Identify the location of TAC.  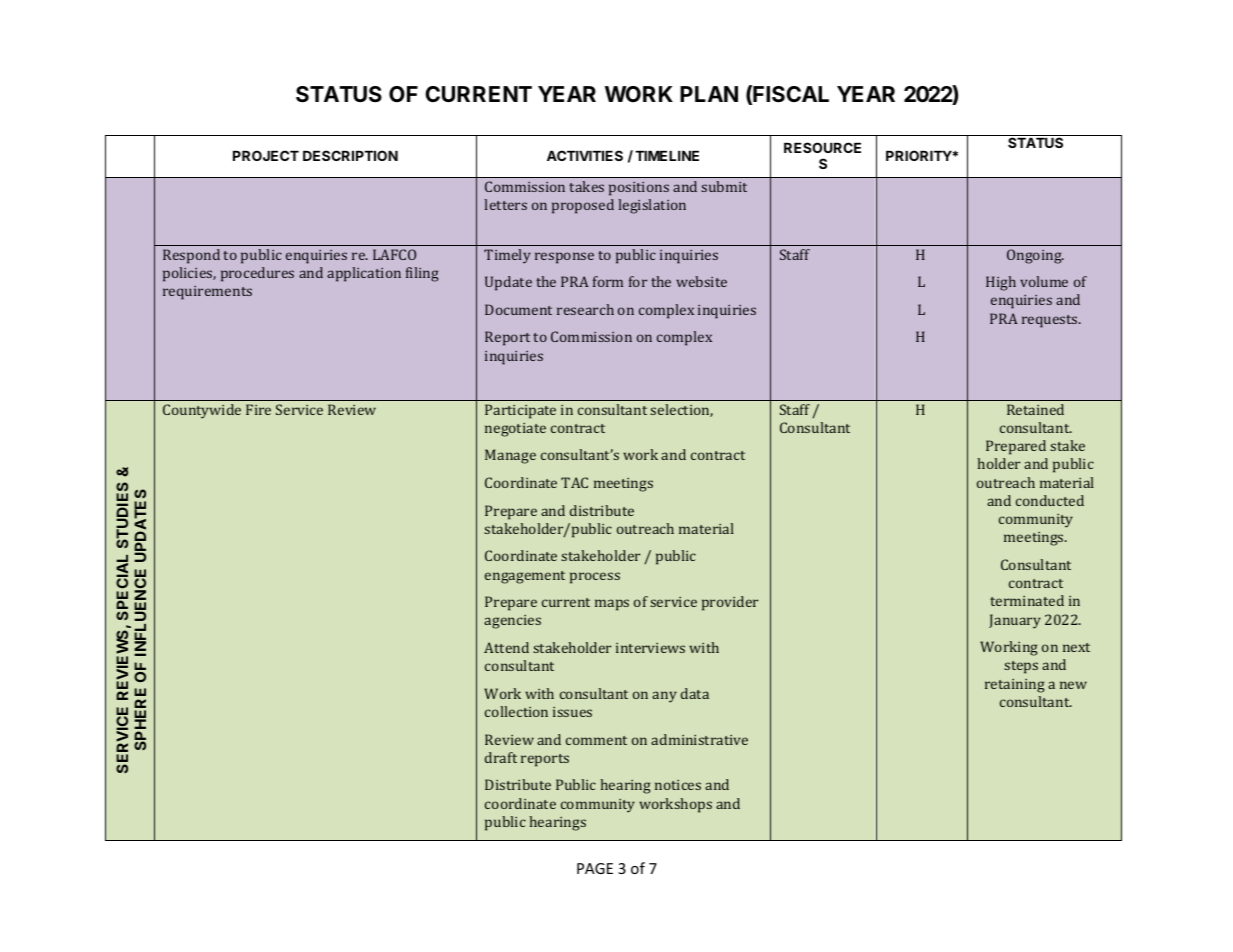
(574, 482).
